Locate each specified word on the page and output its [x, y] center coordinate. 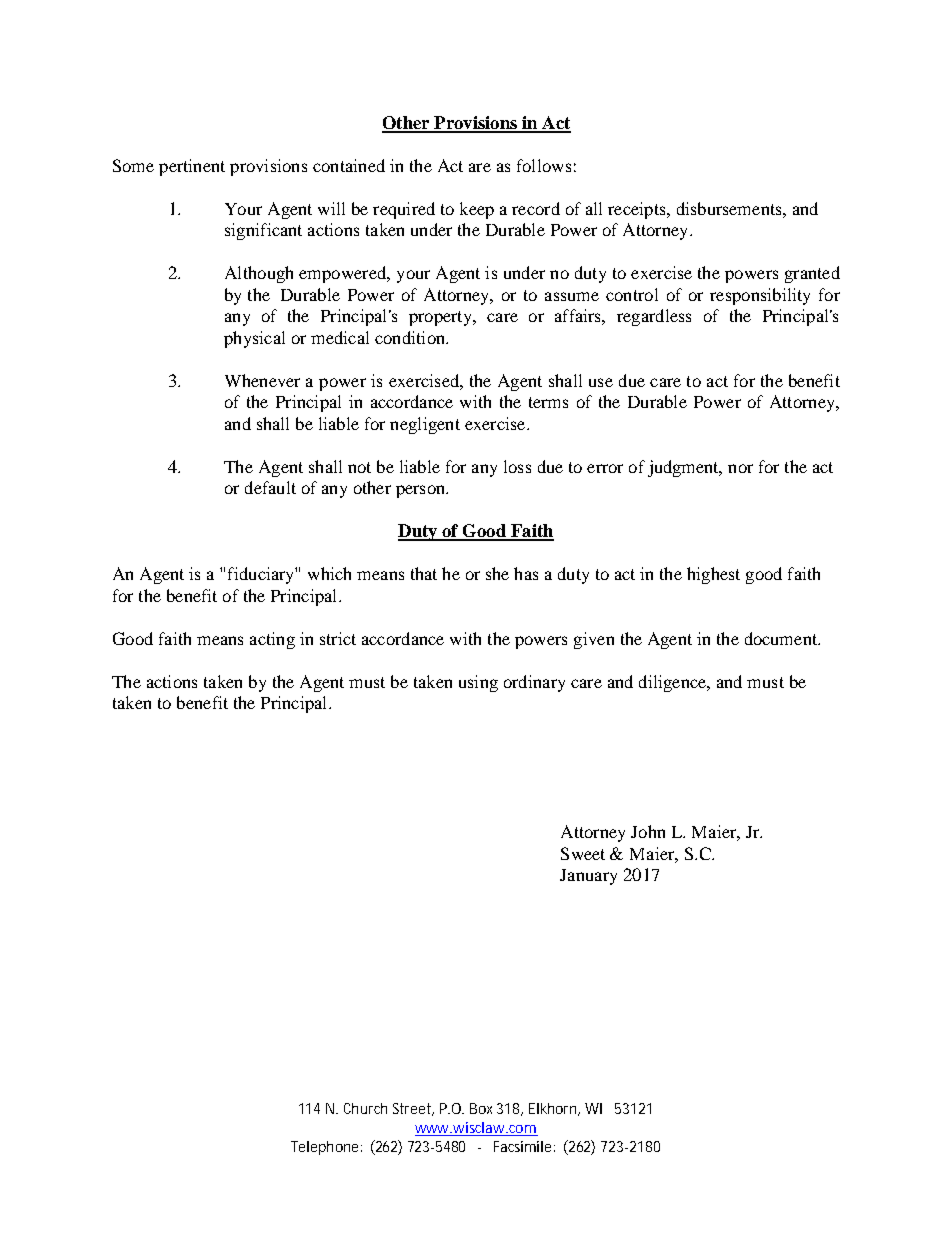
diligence [674, 683]
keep [477, 210]
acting [272, 640]
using [478, 683]
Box [481, 1108]
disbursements [730, 208]
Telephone [326, 1148]
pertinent [192, 167]
